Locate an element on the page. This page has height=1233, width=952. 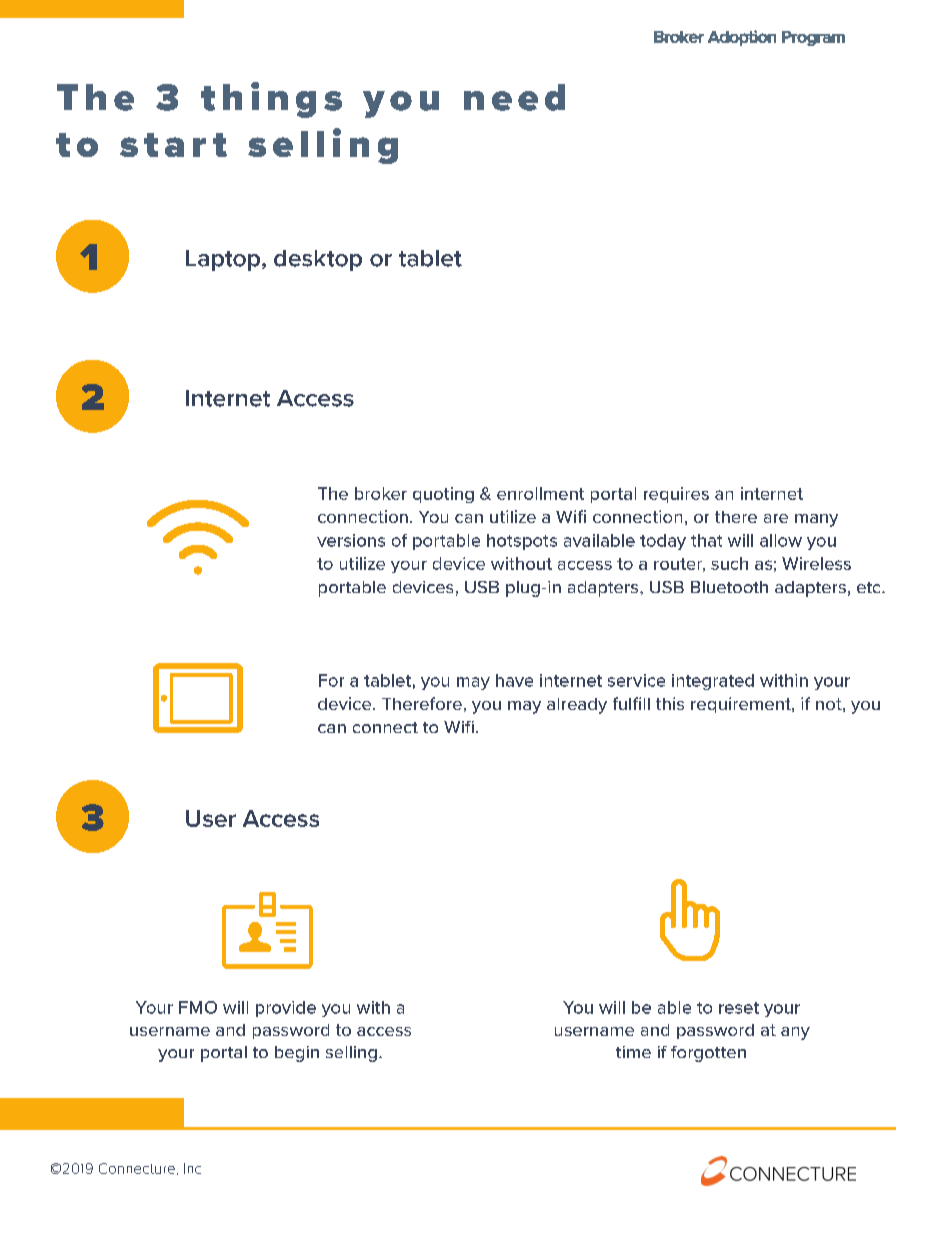
Inc is located at coordinates (192, 1168).
